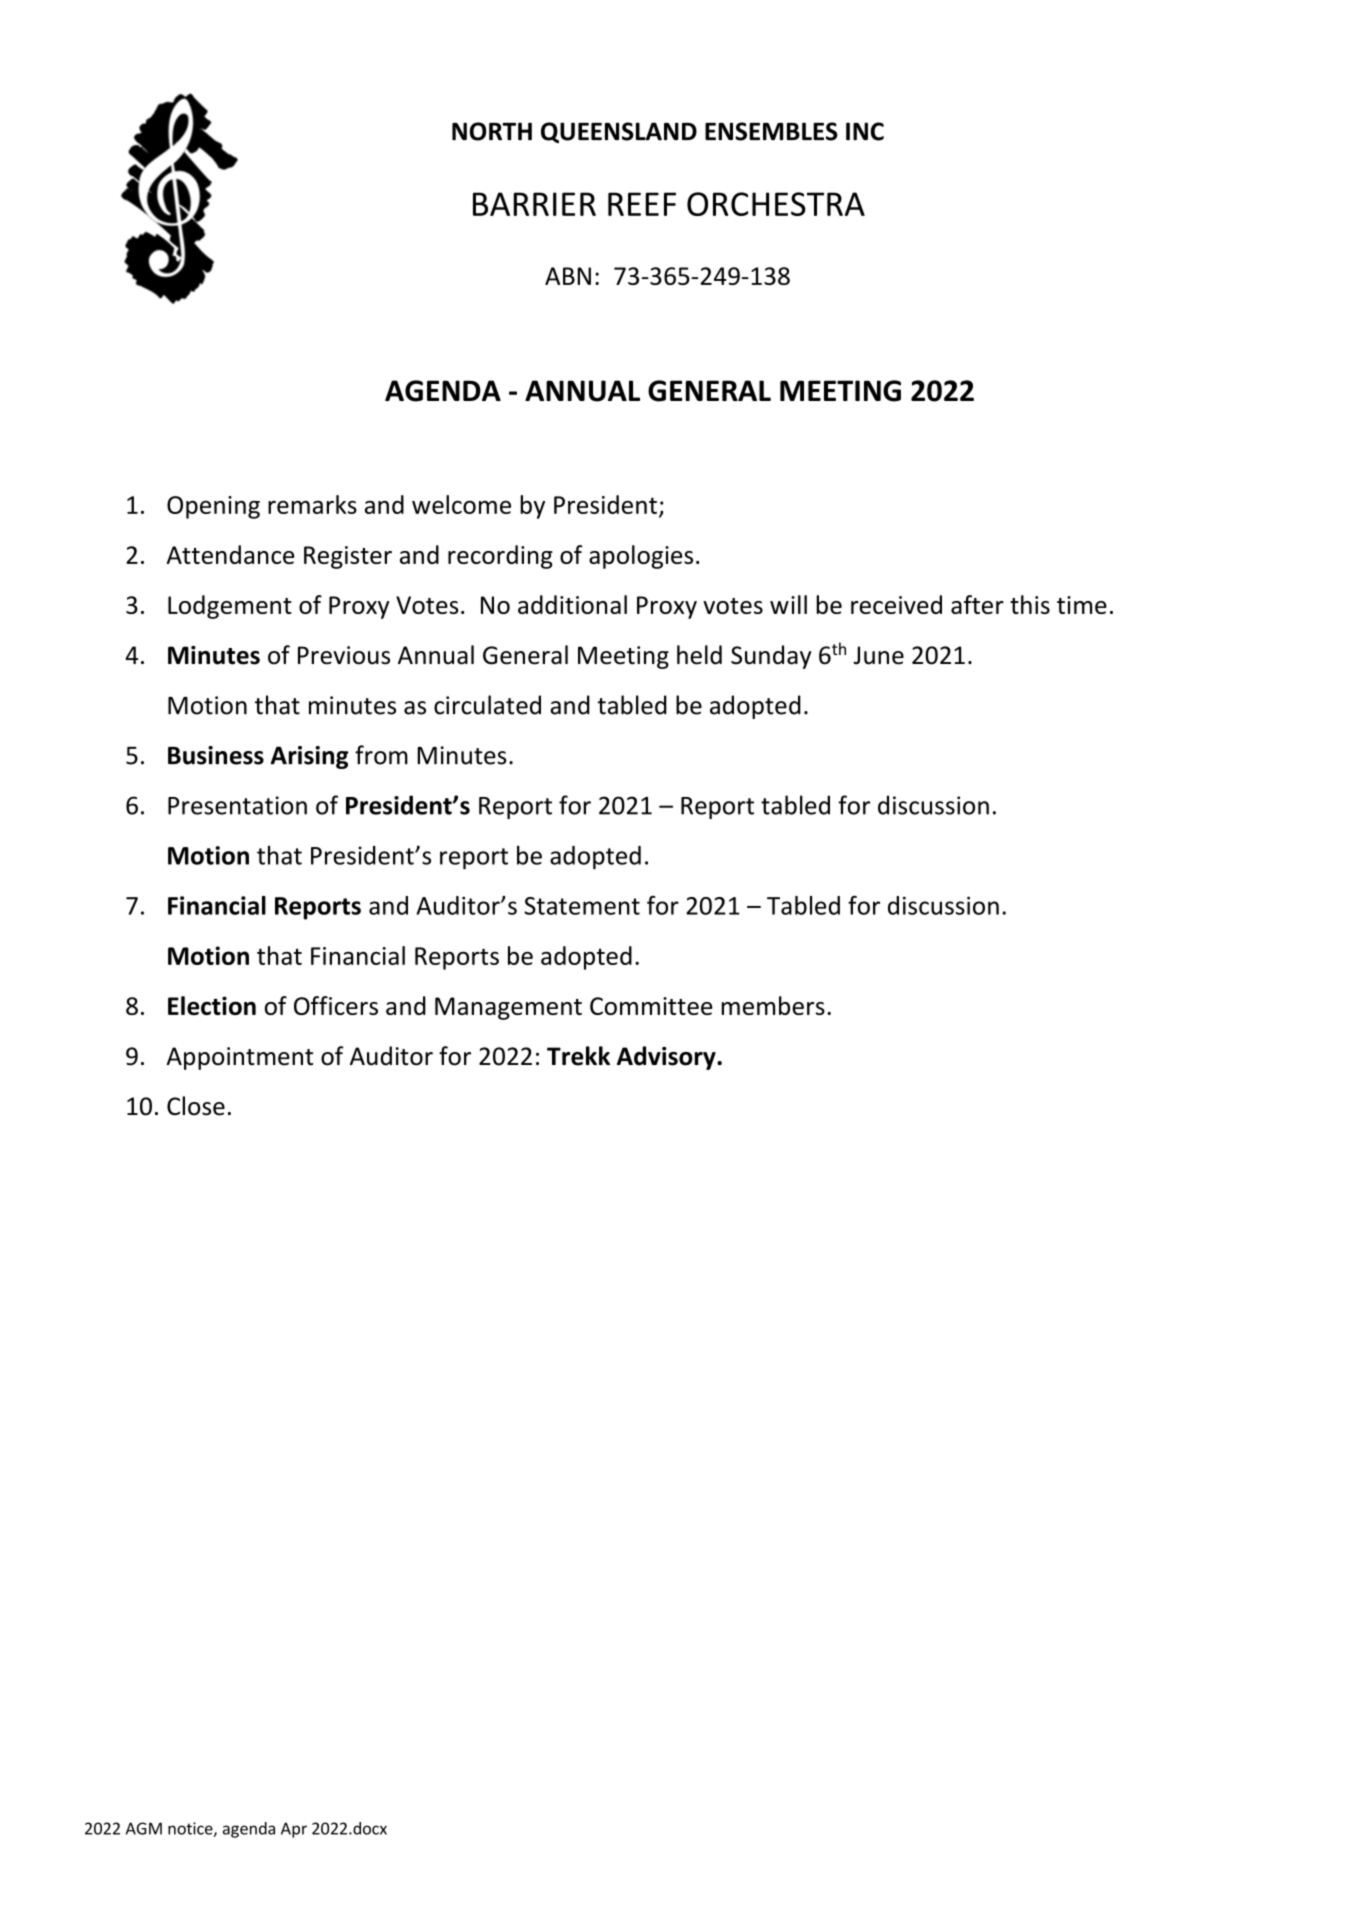  I want to click on AGM, so click(144, 1828).
